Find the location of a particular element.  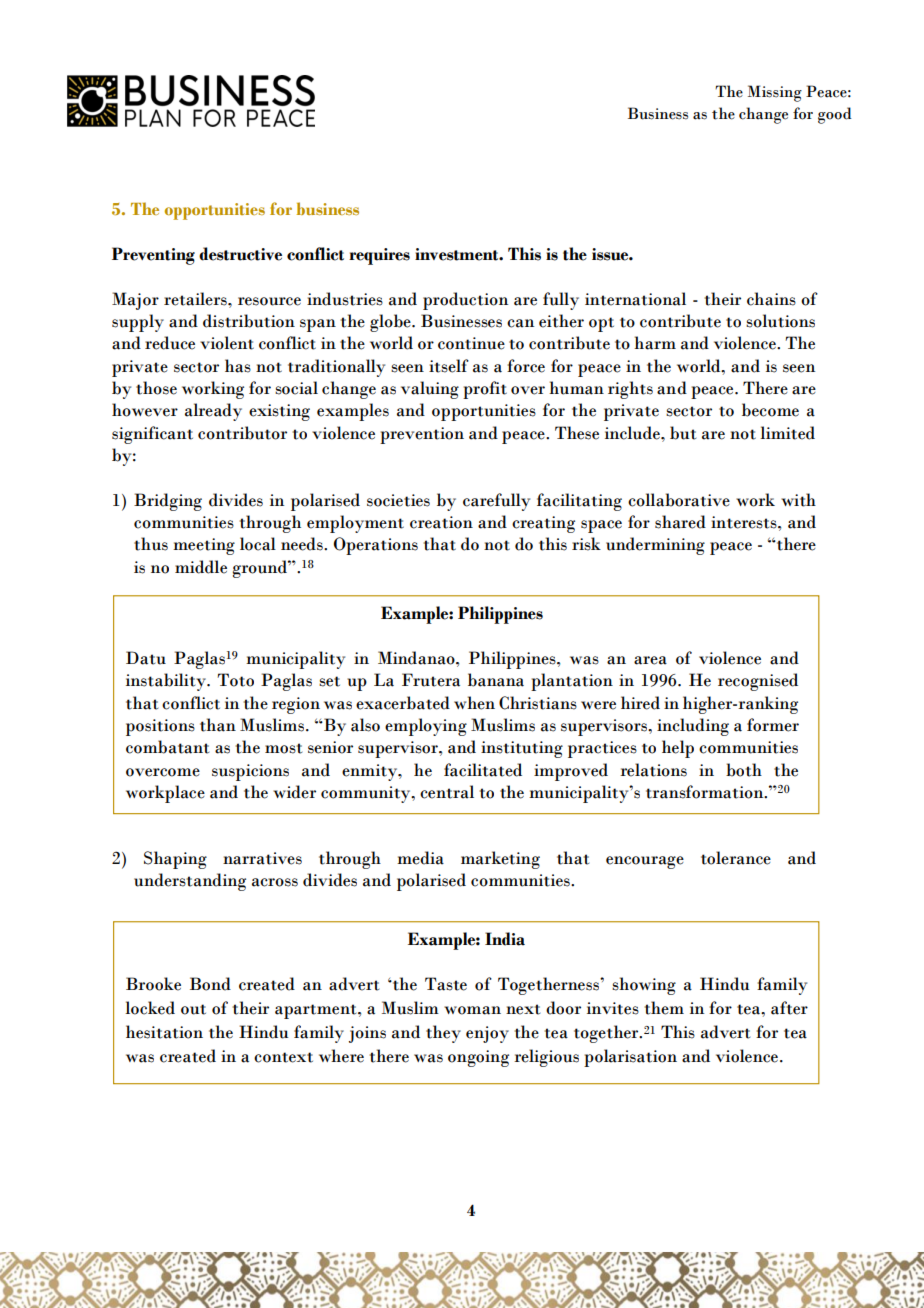

suspicions is located at coordinates (250, 772).
